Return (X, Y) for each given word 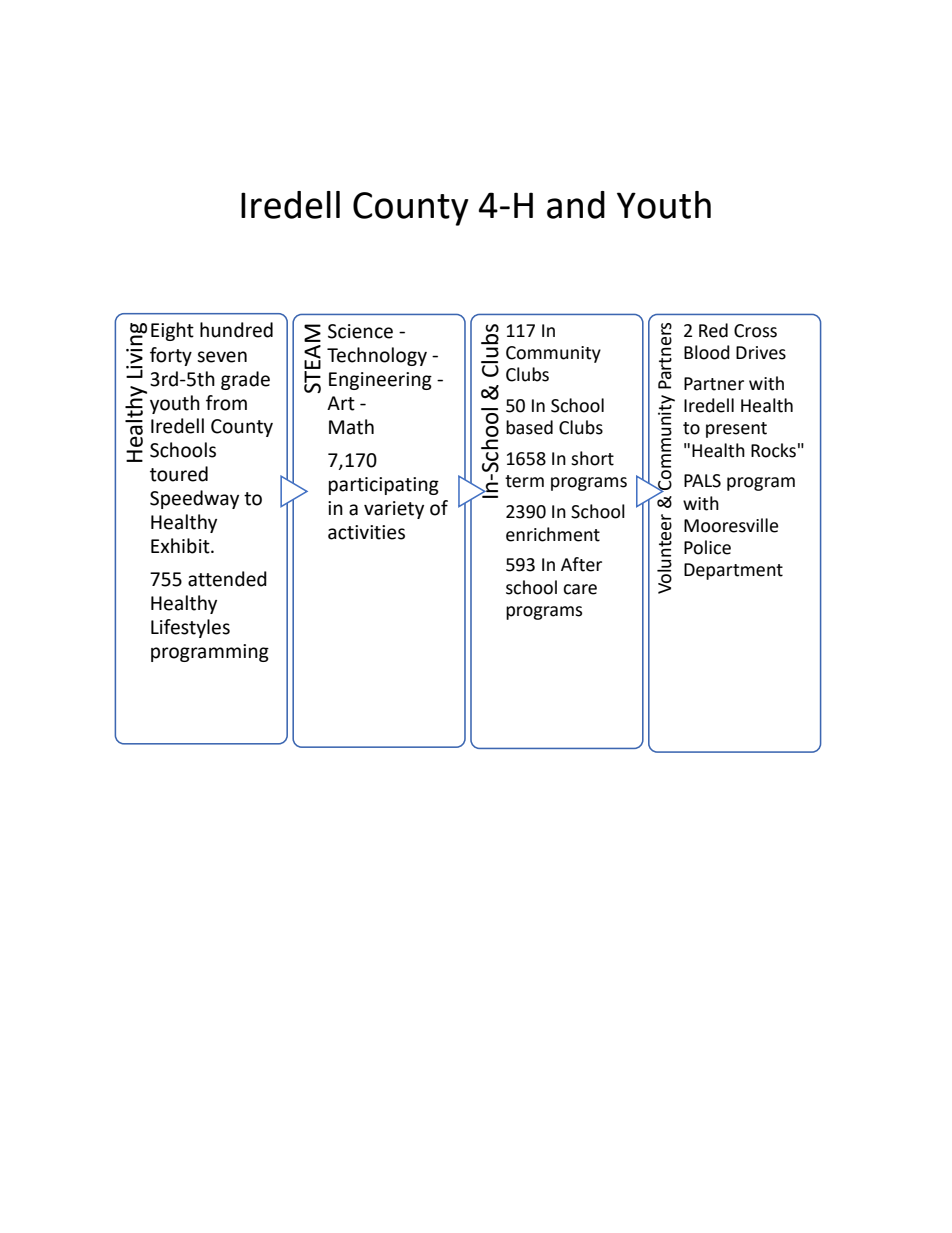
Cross (755, 331)
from (226, 403)
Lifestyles (190, 628)
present (736, 430)
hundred (236, 330)
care (580, 589)
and (576, 205)
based (529, 427)
